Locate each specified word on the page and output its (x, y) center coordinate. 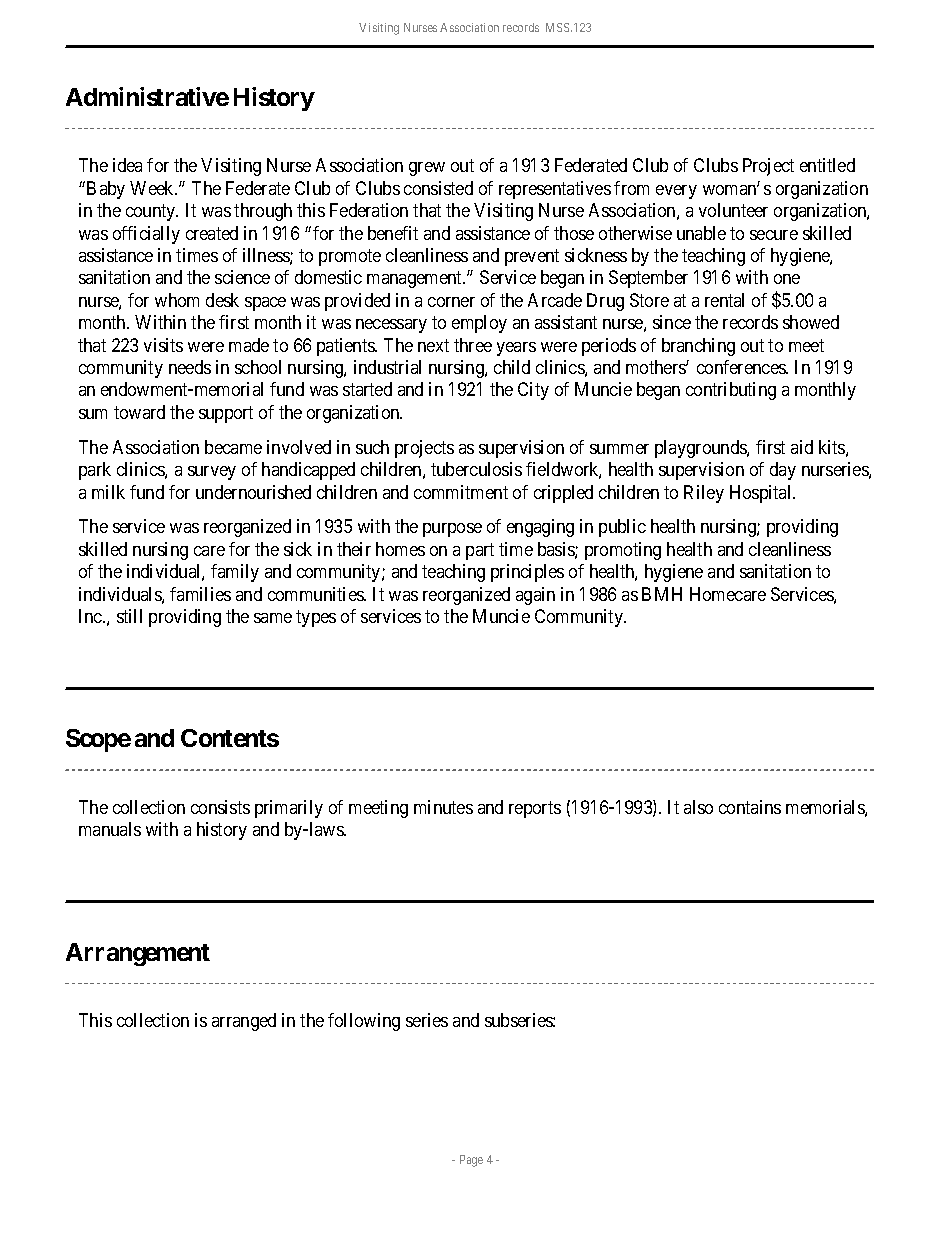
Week (153, 188)
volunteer (733, 210)
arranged (244, 1022)
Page (471, 1161)
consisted (438, 188)
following (364, 1022)
